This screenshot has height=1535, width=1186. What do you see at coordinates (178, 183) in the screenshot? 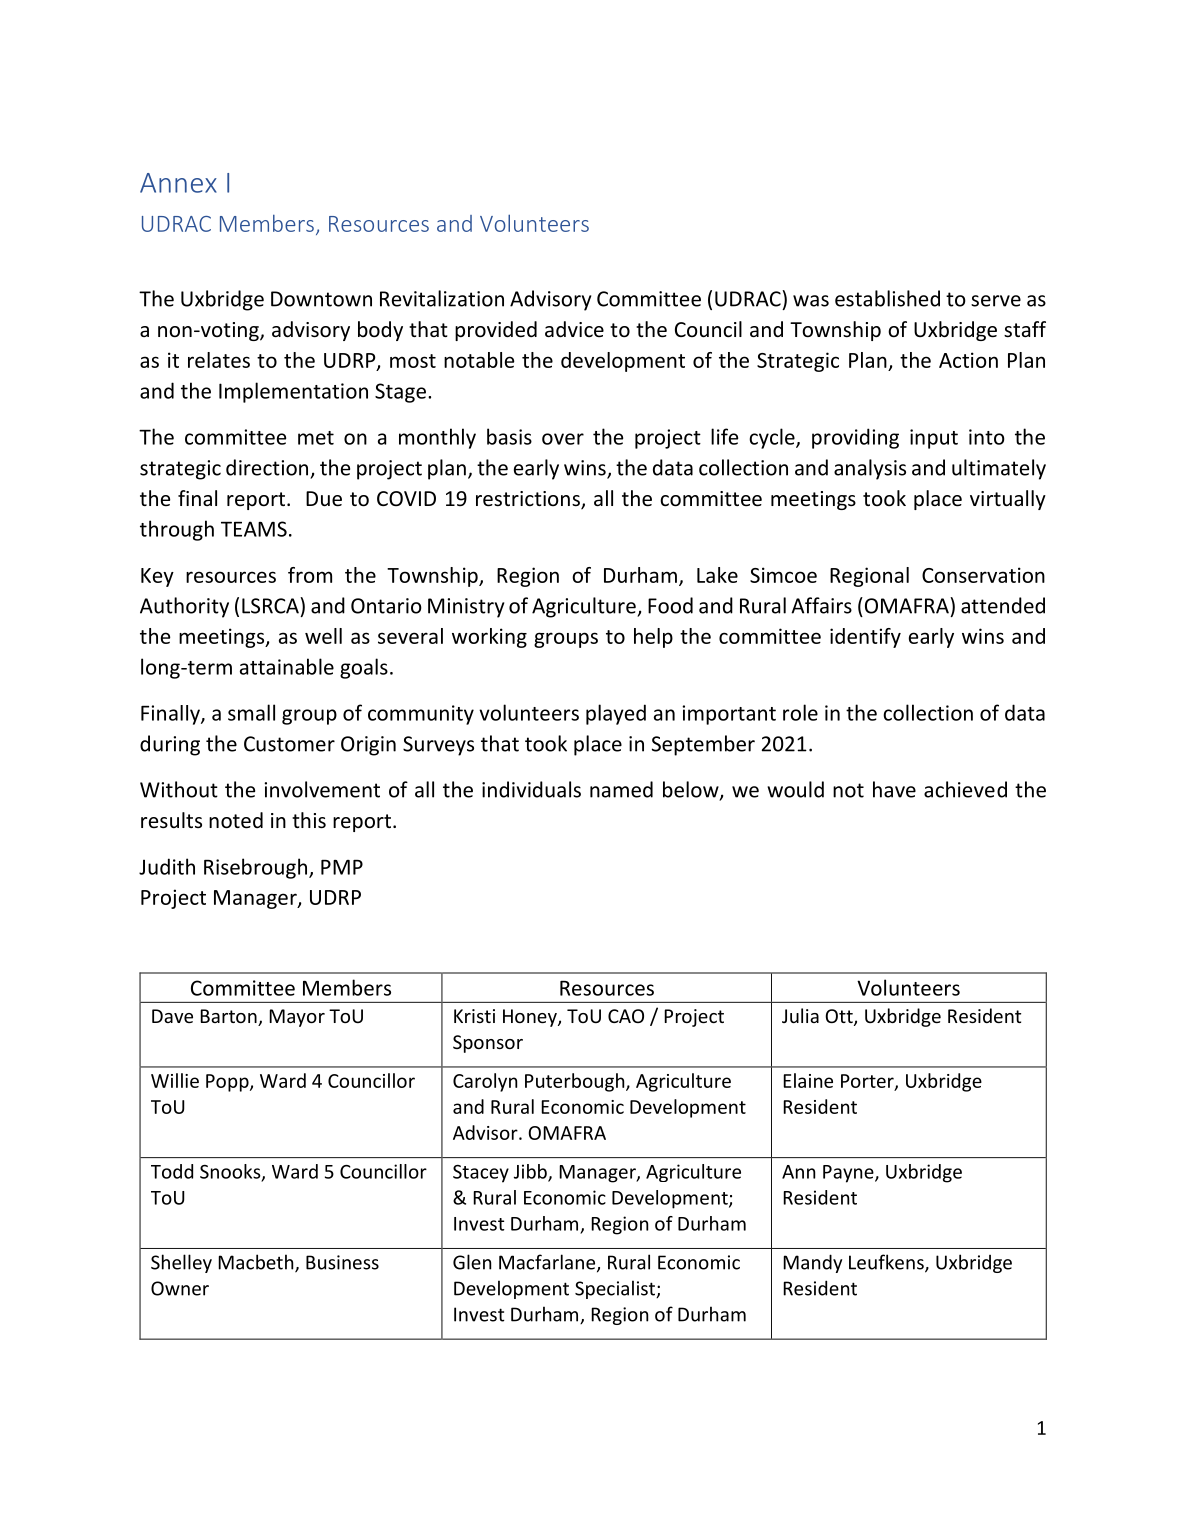
I see `Annex` at bounding box center [178, 183].
